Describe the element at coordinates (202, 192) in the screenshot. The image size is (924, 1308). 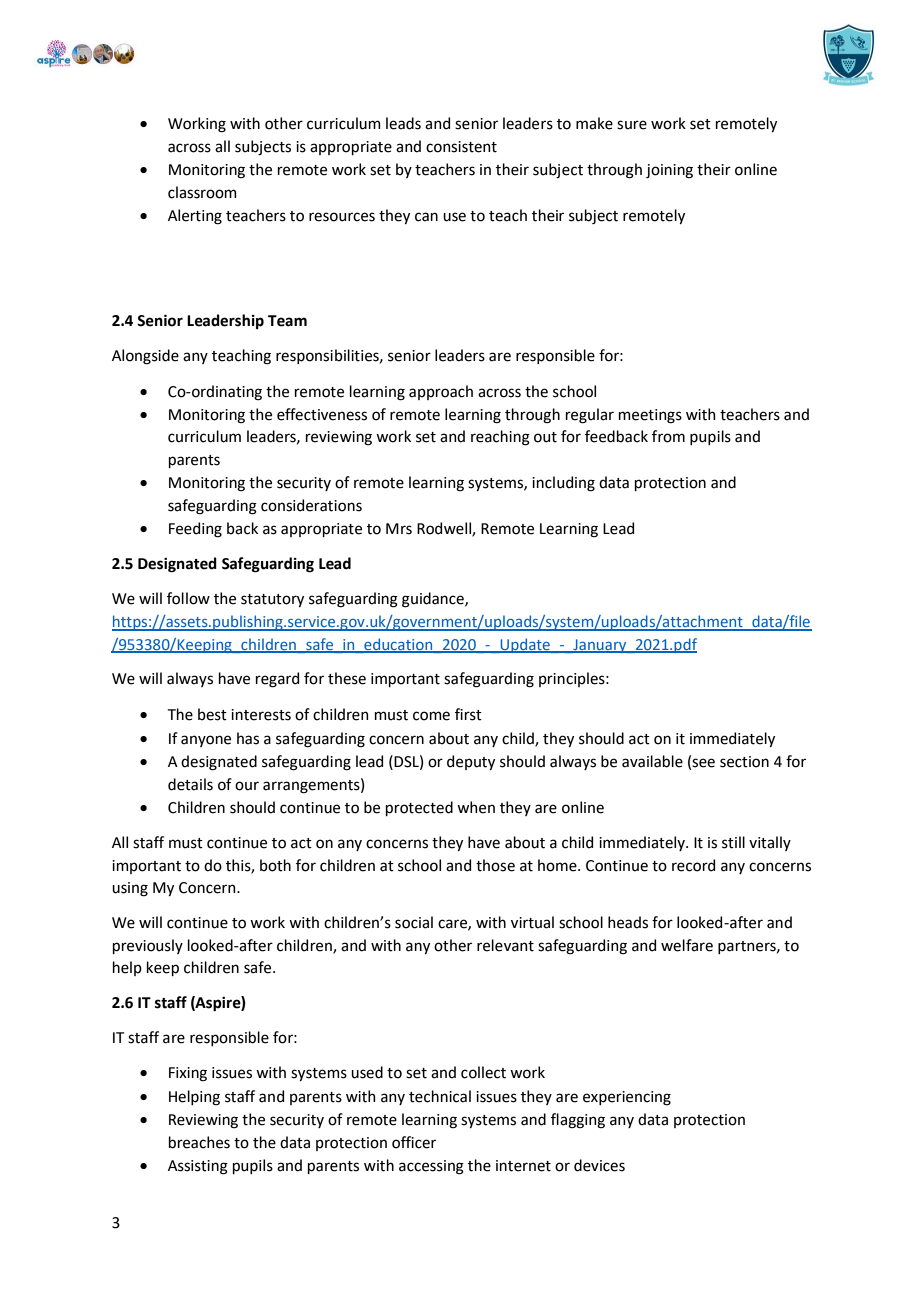
I see `classroom` at that location.
